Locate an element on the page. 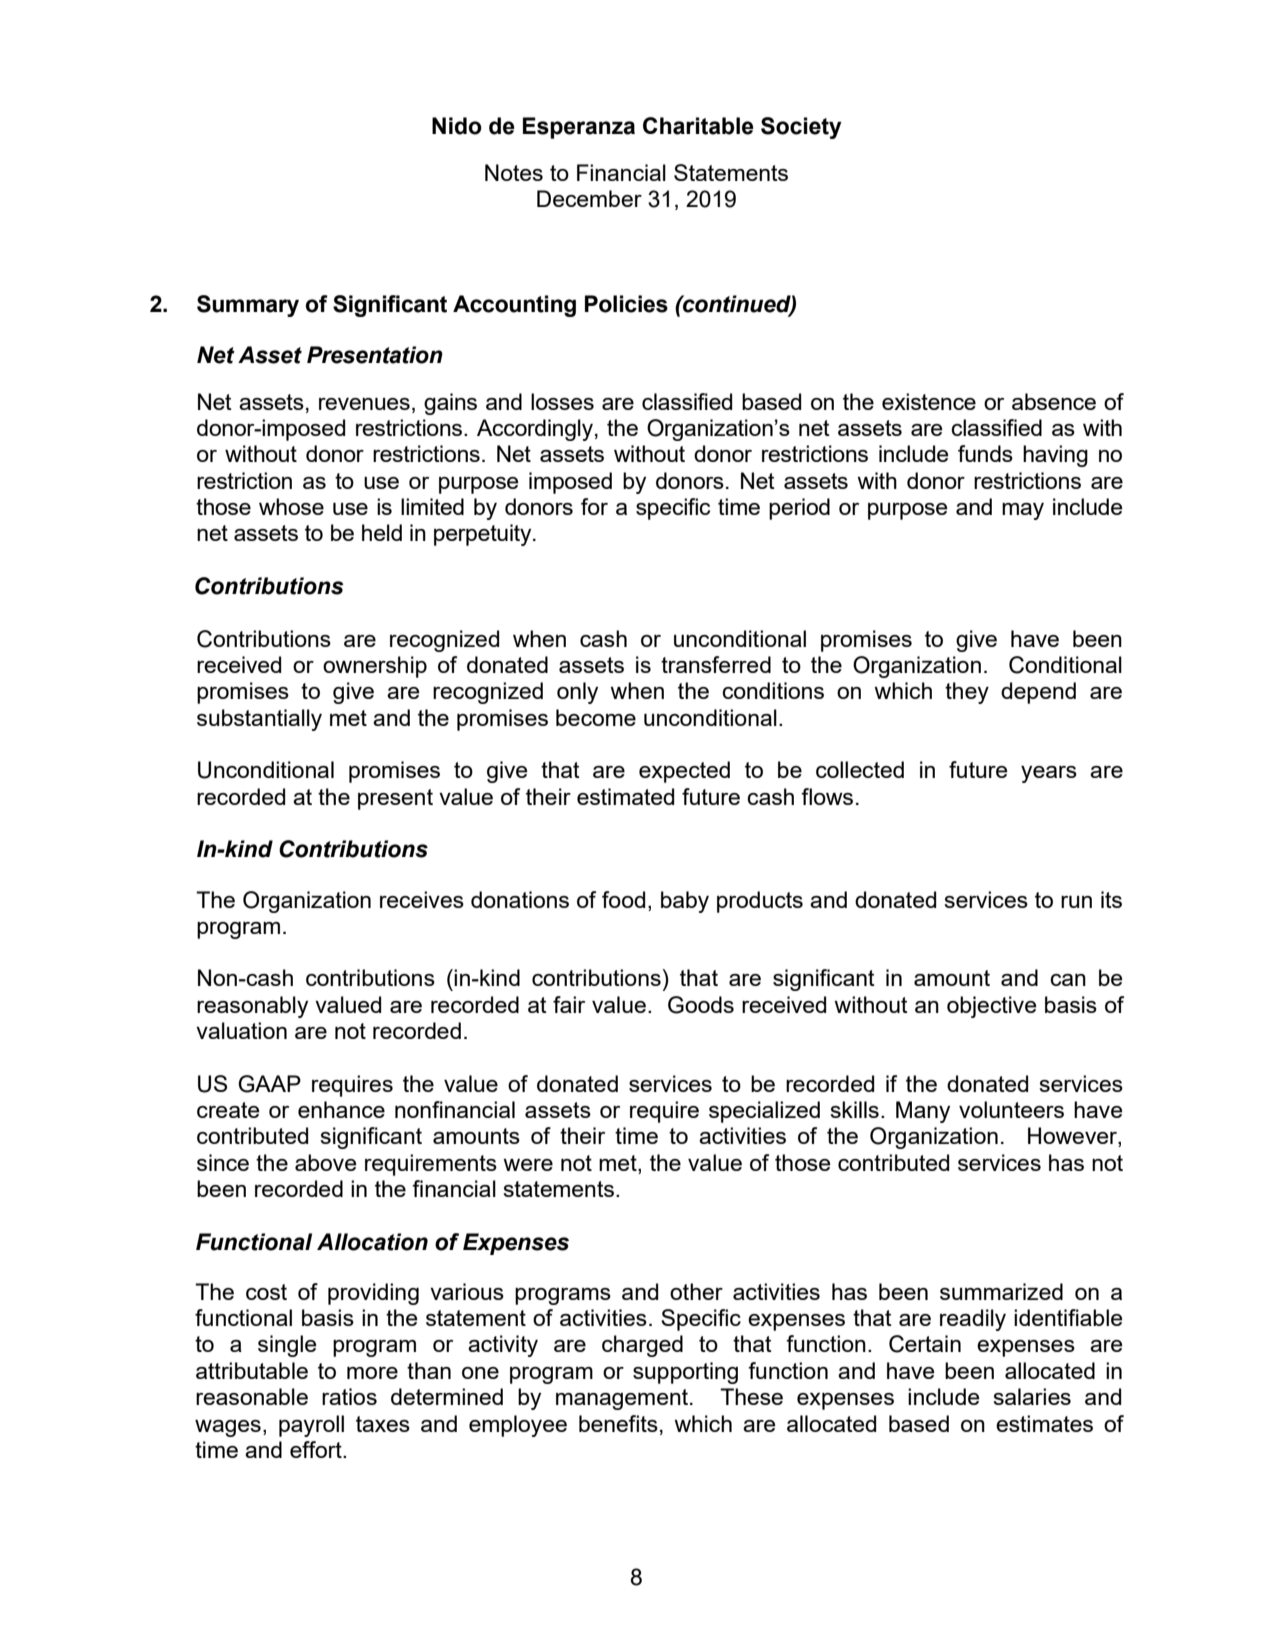  substantially is located at coordinates (259, 720).
